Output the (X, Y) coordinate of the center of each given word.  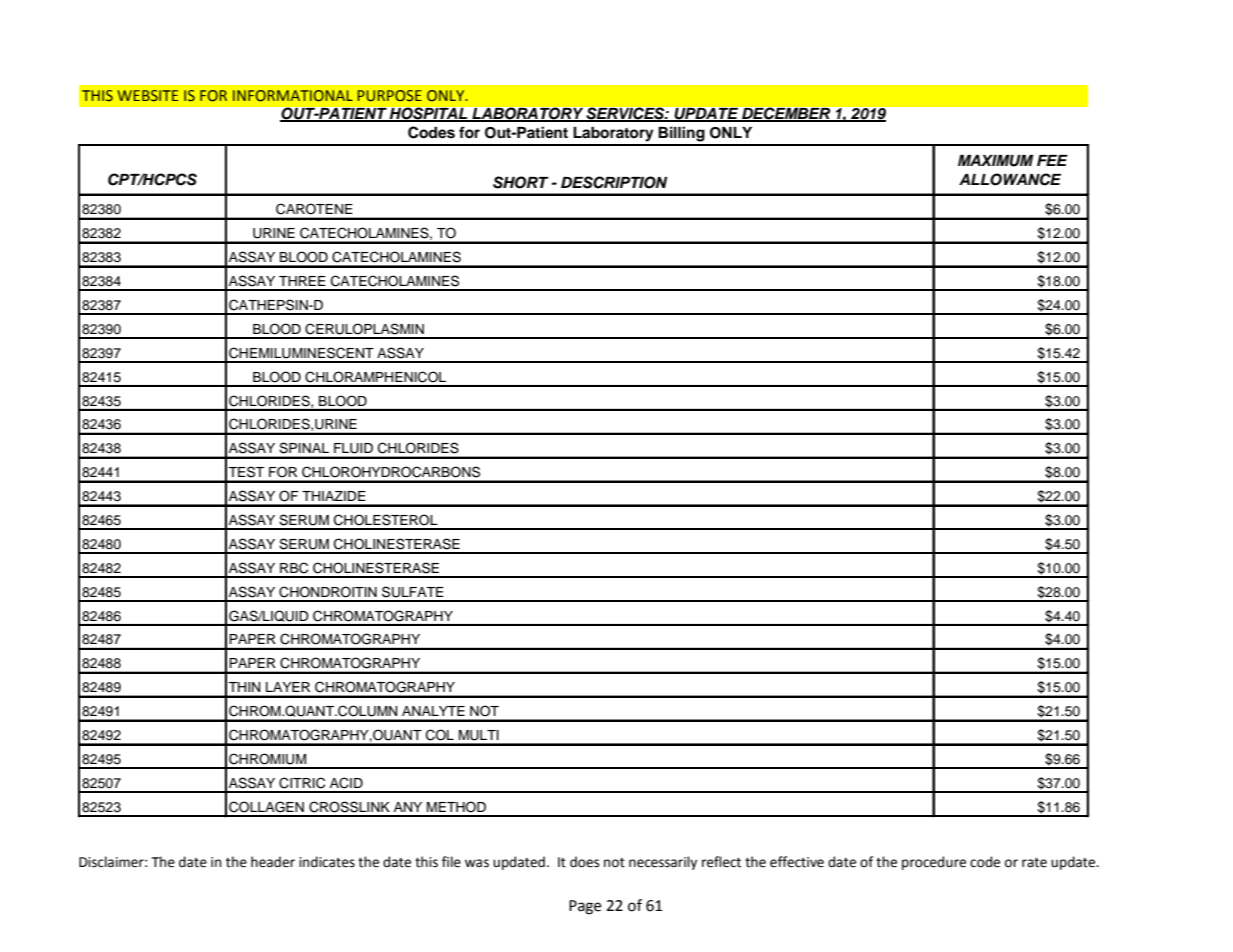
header (273, 862)
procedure (934, 863)
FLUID (353, 448)
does (584, 862)
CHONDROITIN (328, 592)
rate (1034, 863)
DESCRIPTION (614, 182)
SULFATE (413, 592)
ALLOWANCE (1010, 179)
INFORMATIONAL (293, 95)
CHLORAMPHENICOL (375, 377)
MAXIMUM (996, 161)
